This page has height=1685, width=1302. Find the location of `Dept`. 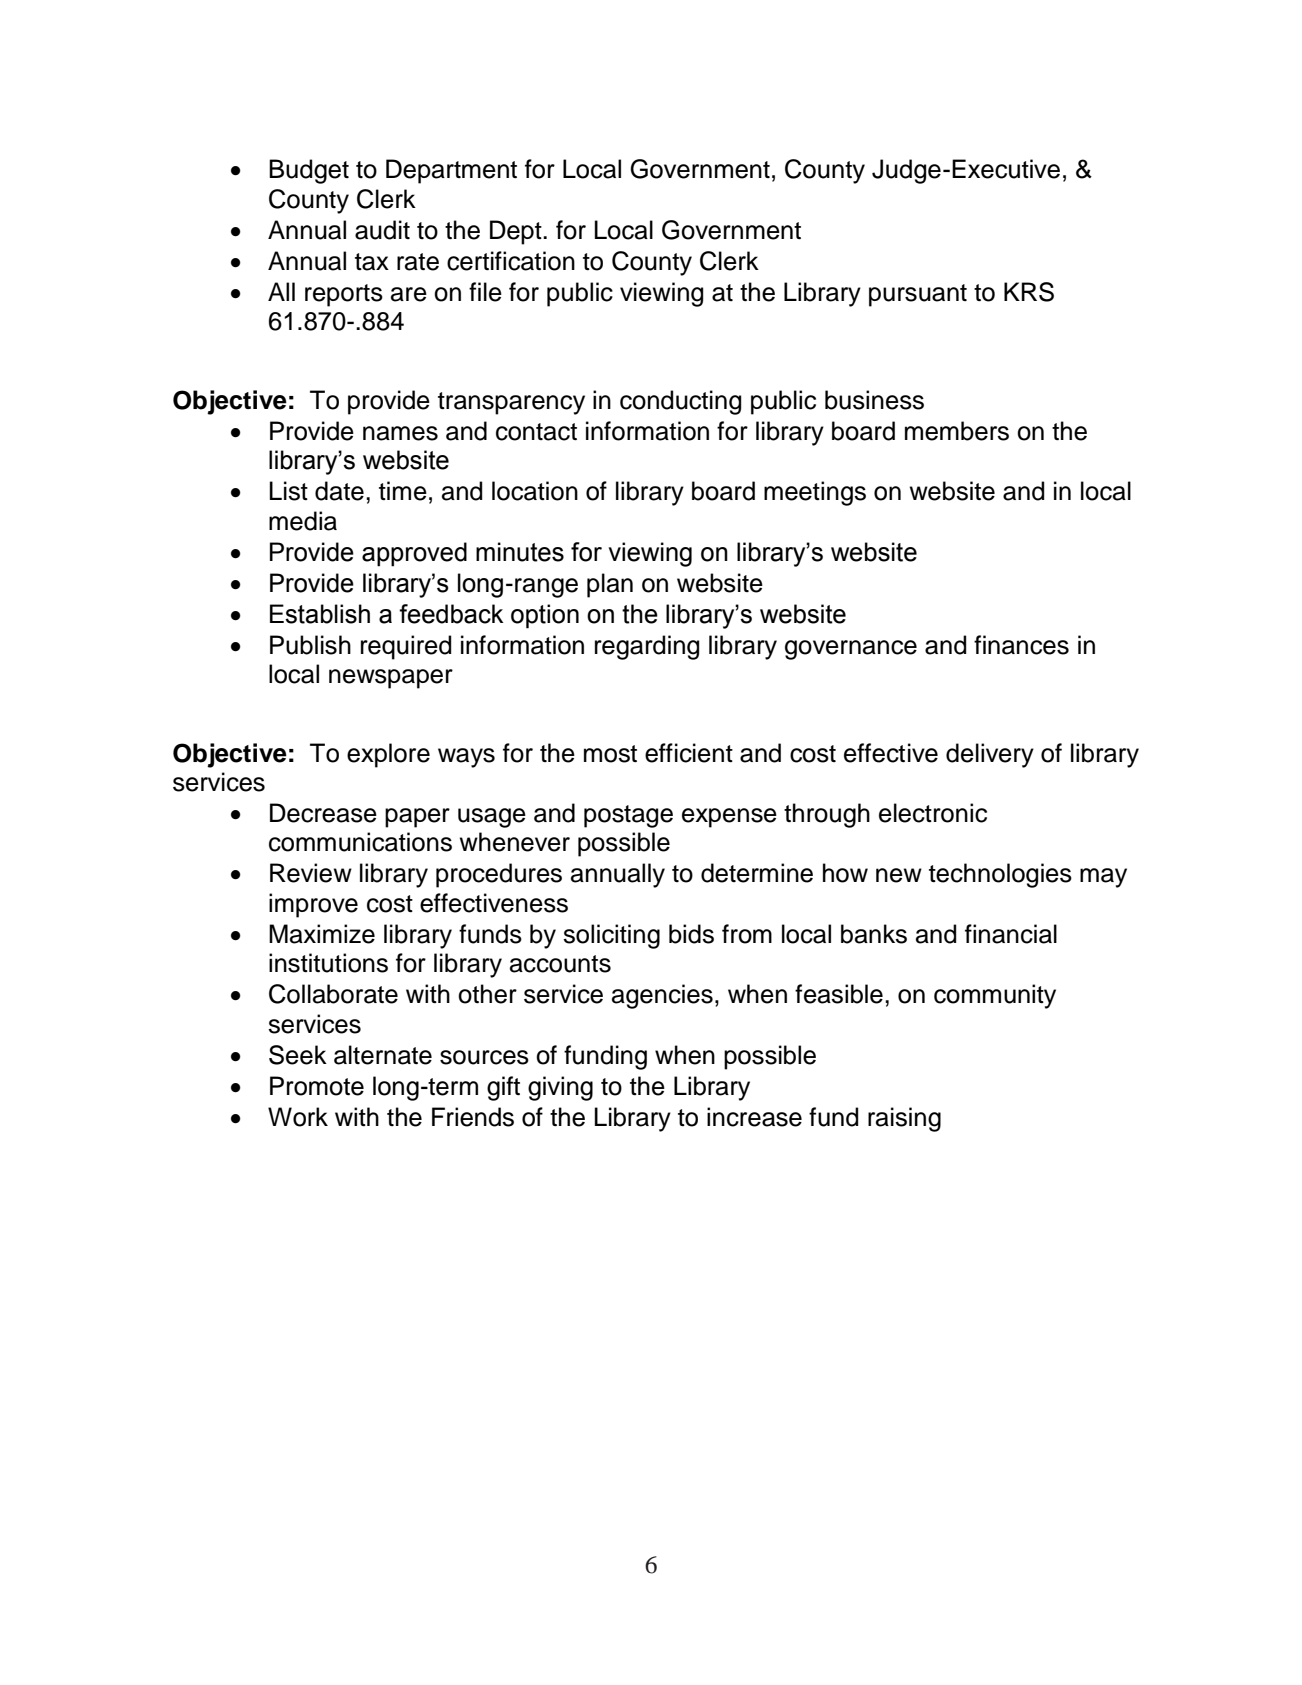

Dept is located at coordinates (517, 232).
